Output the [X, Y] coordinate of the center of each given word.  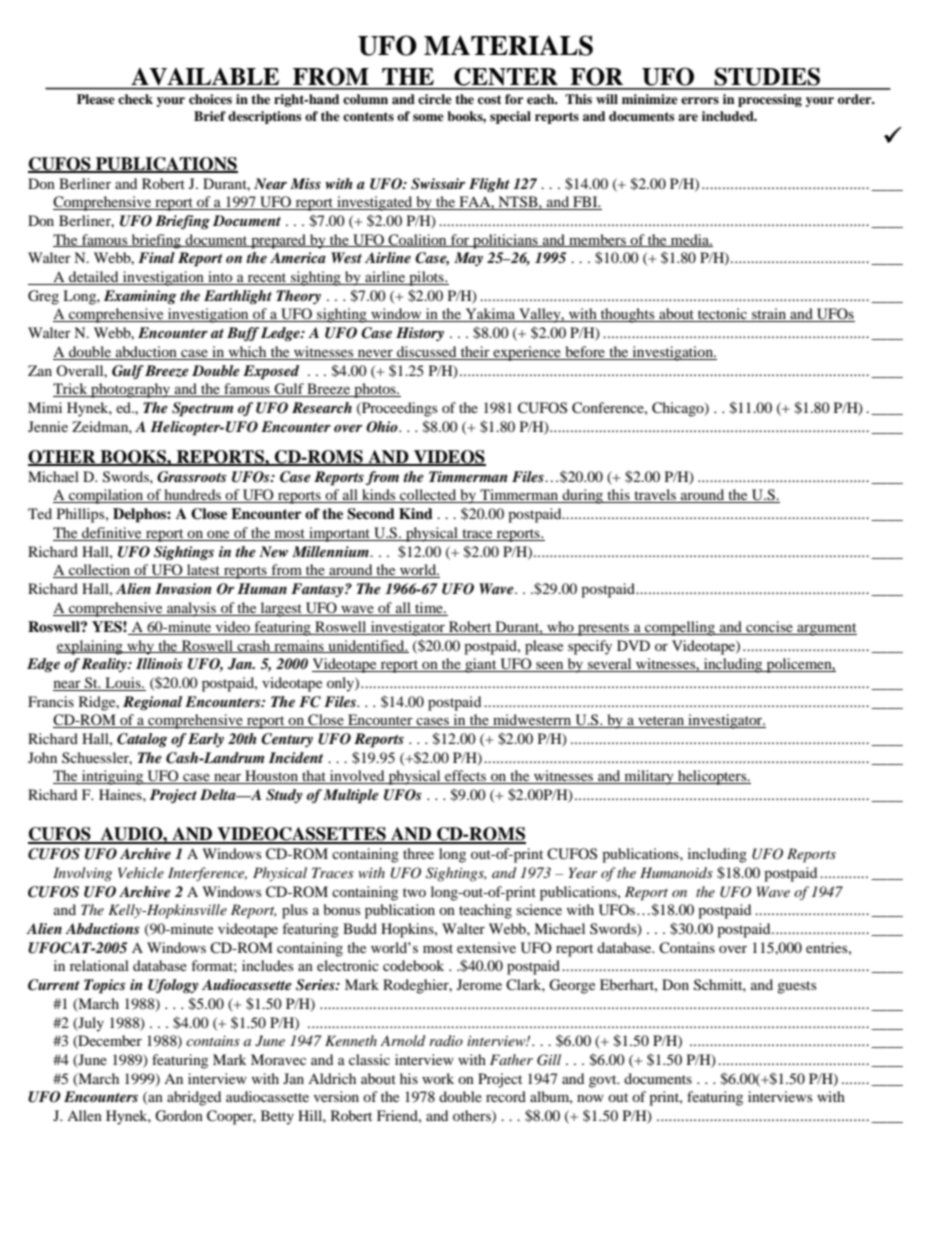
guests [796, 987]
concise [769, 626]
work [438, 1078]
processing [770, 100]
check [135, 99]
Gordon [179, 1116]
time [430, 607]
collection [100, 571]
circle [435, 99]
